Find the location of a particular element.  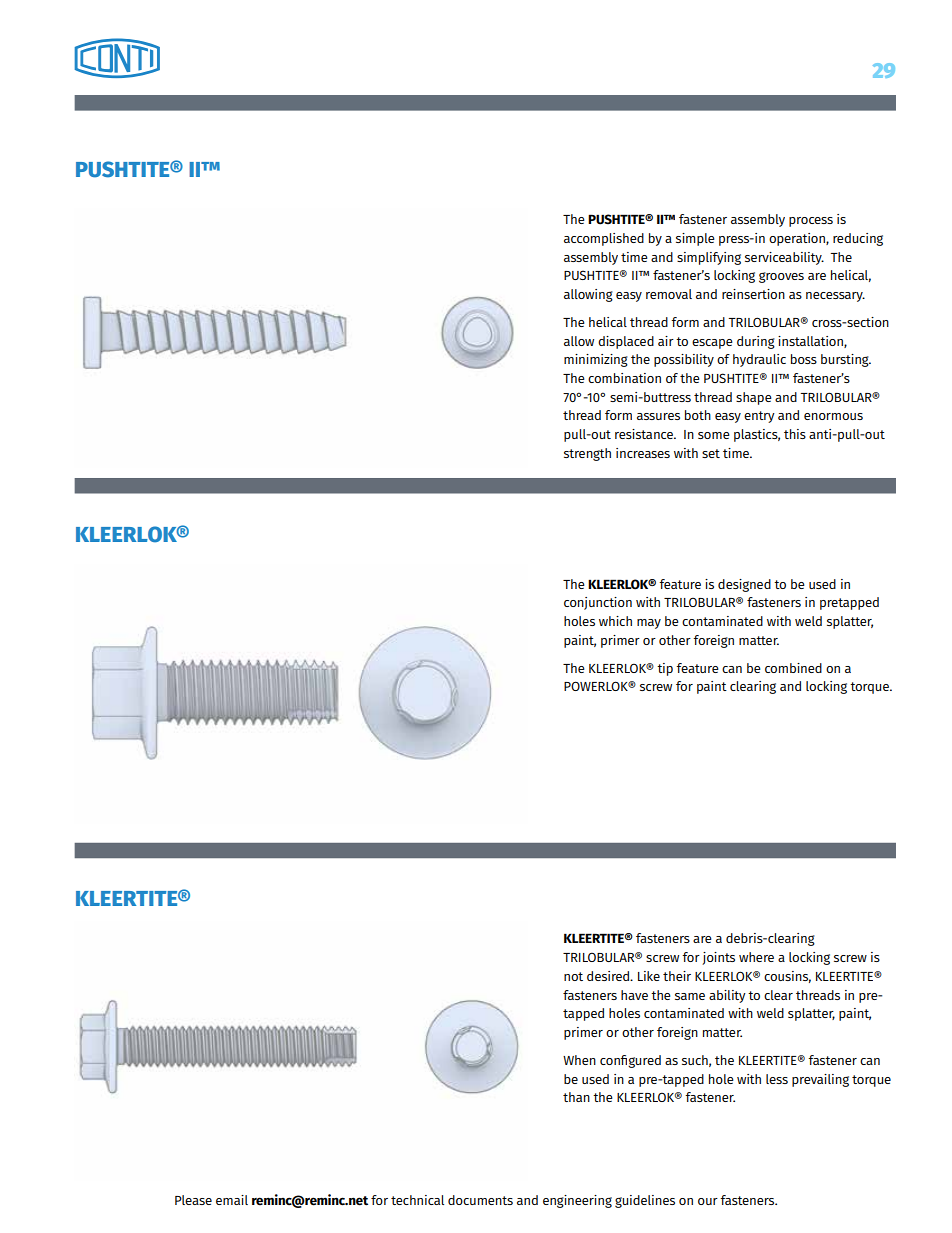

removal is located at coordinates (669, 294).
